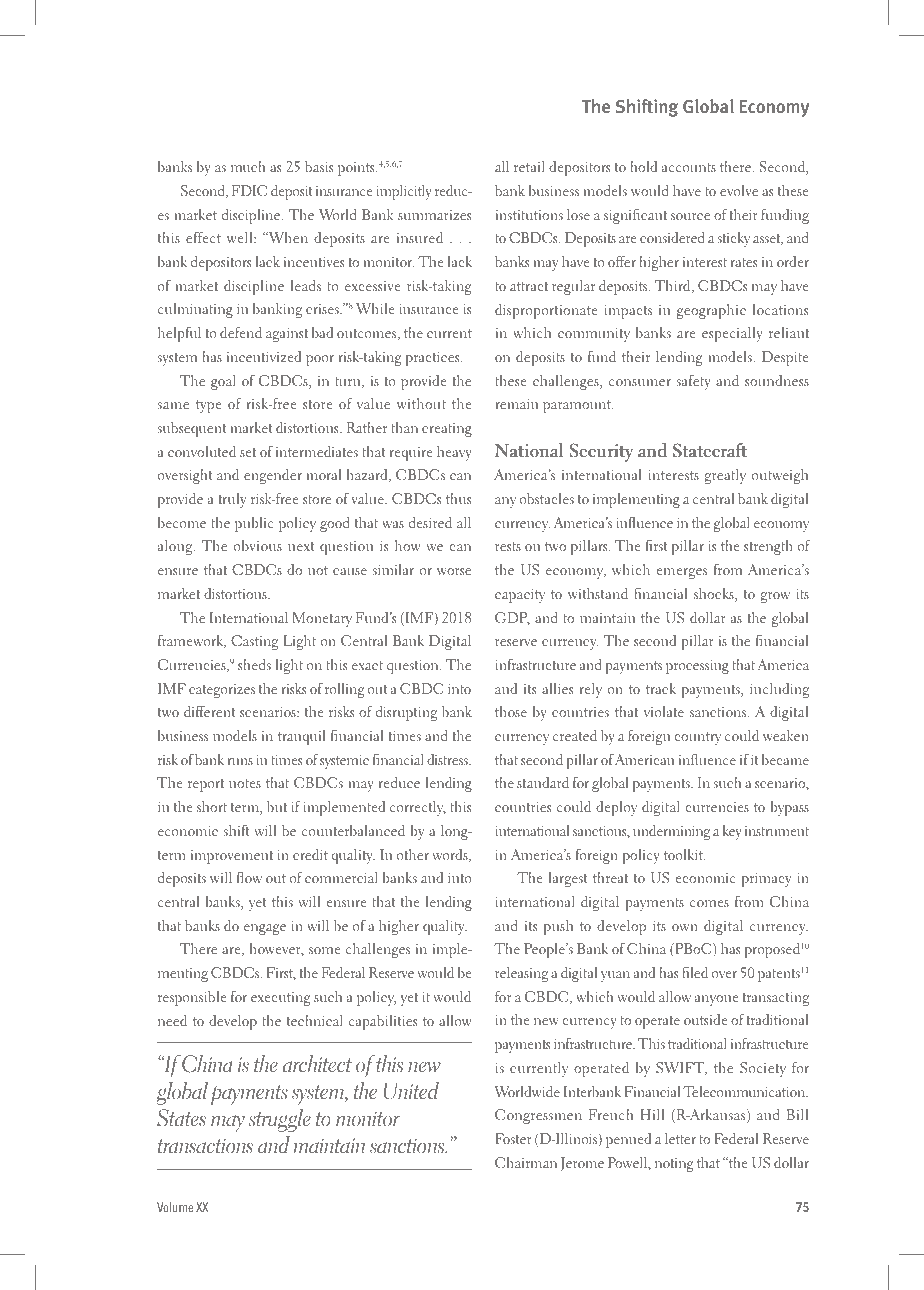 This page has width=924, height=1290. I want to click on own, so click(685, 927).
